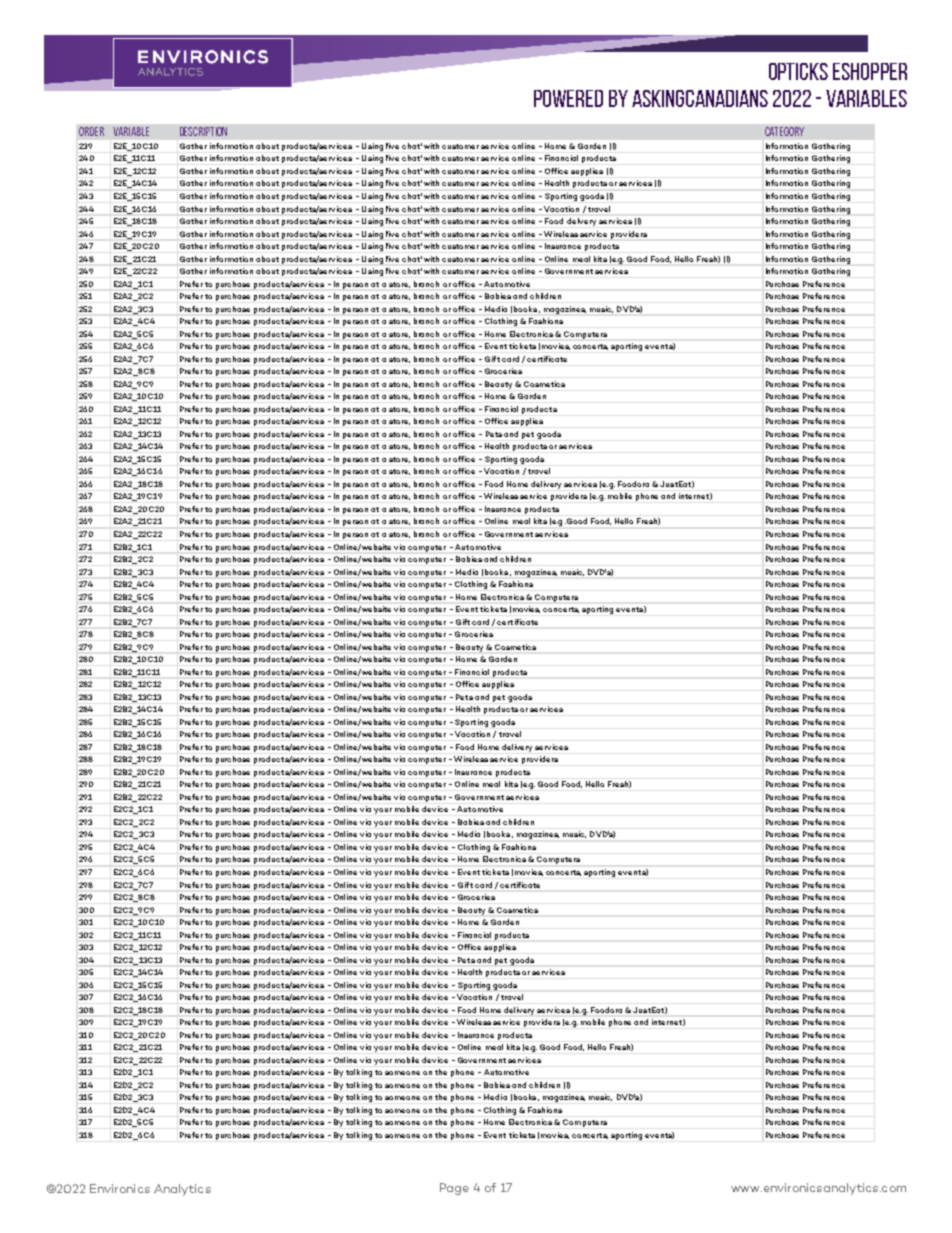  What do you see at coordinates (203, 131) in the screenshot?
I see `Description` at bounding box center [203, 131].
